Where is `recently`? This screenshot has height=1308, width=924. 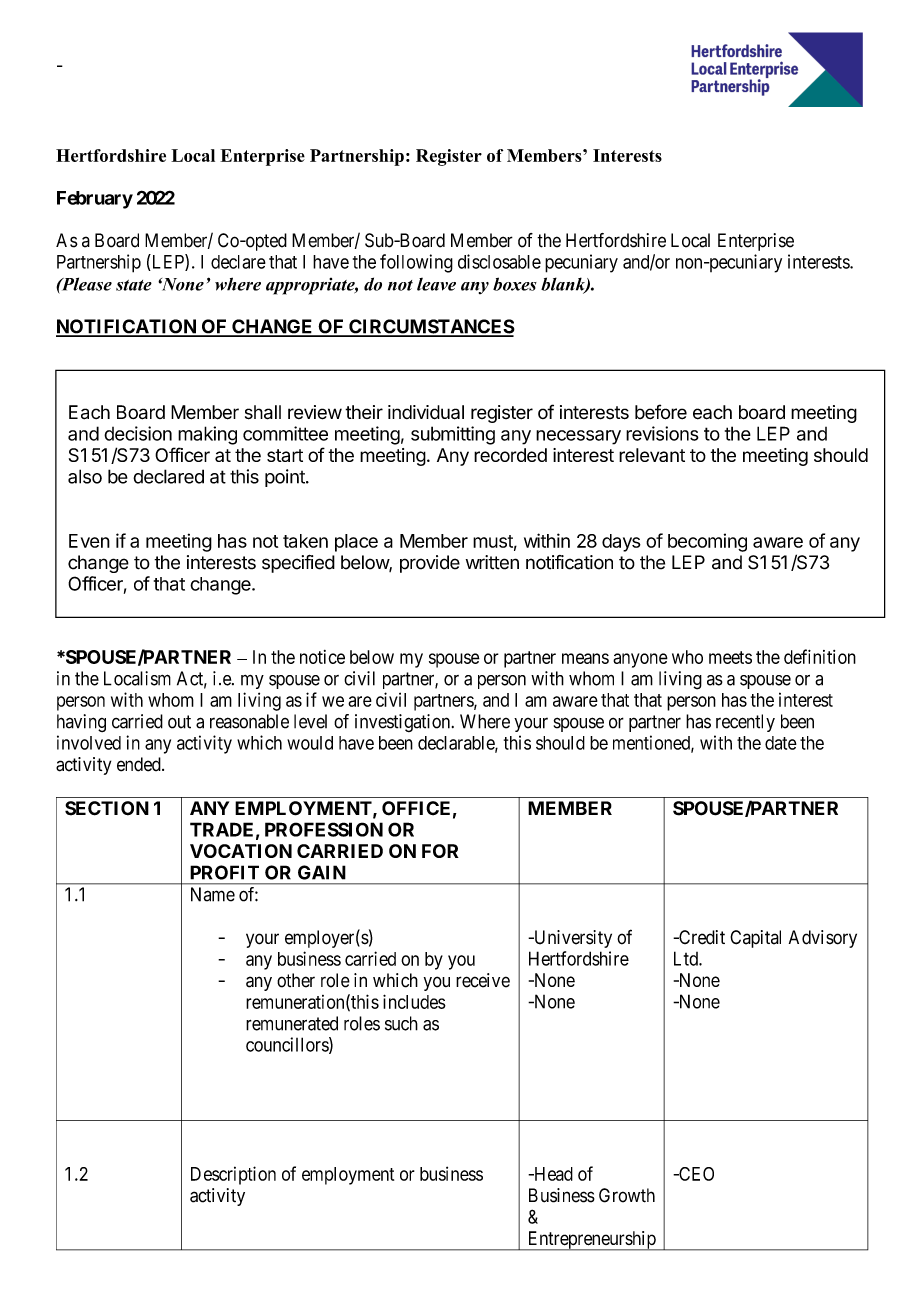 recently is located at coordinates (745, 723).
